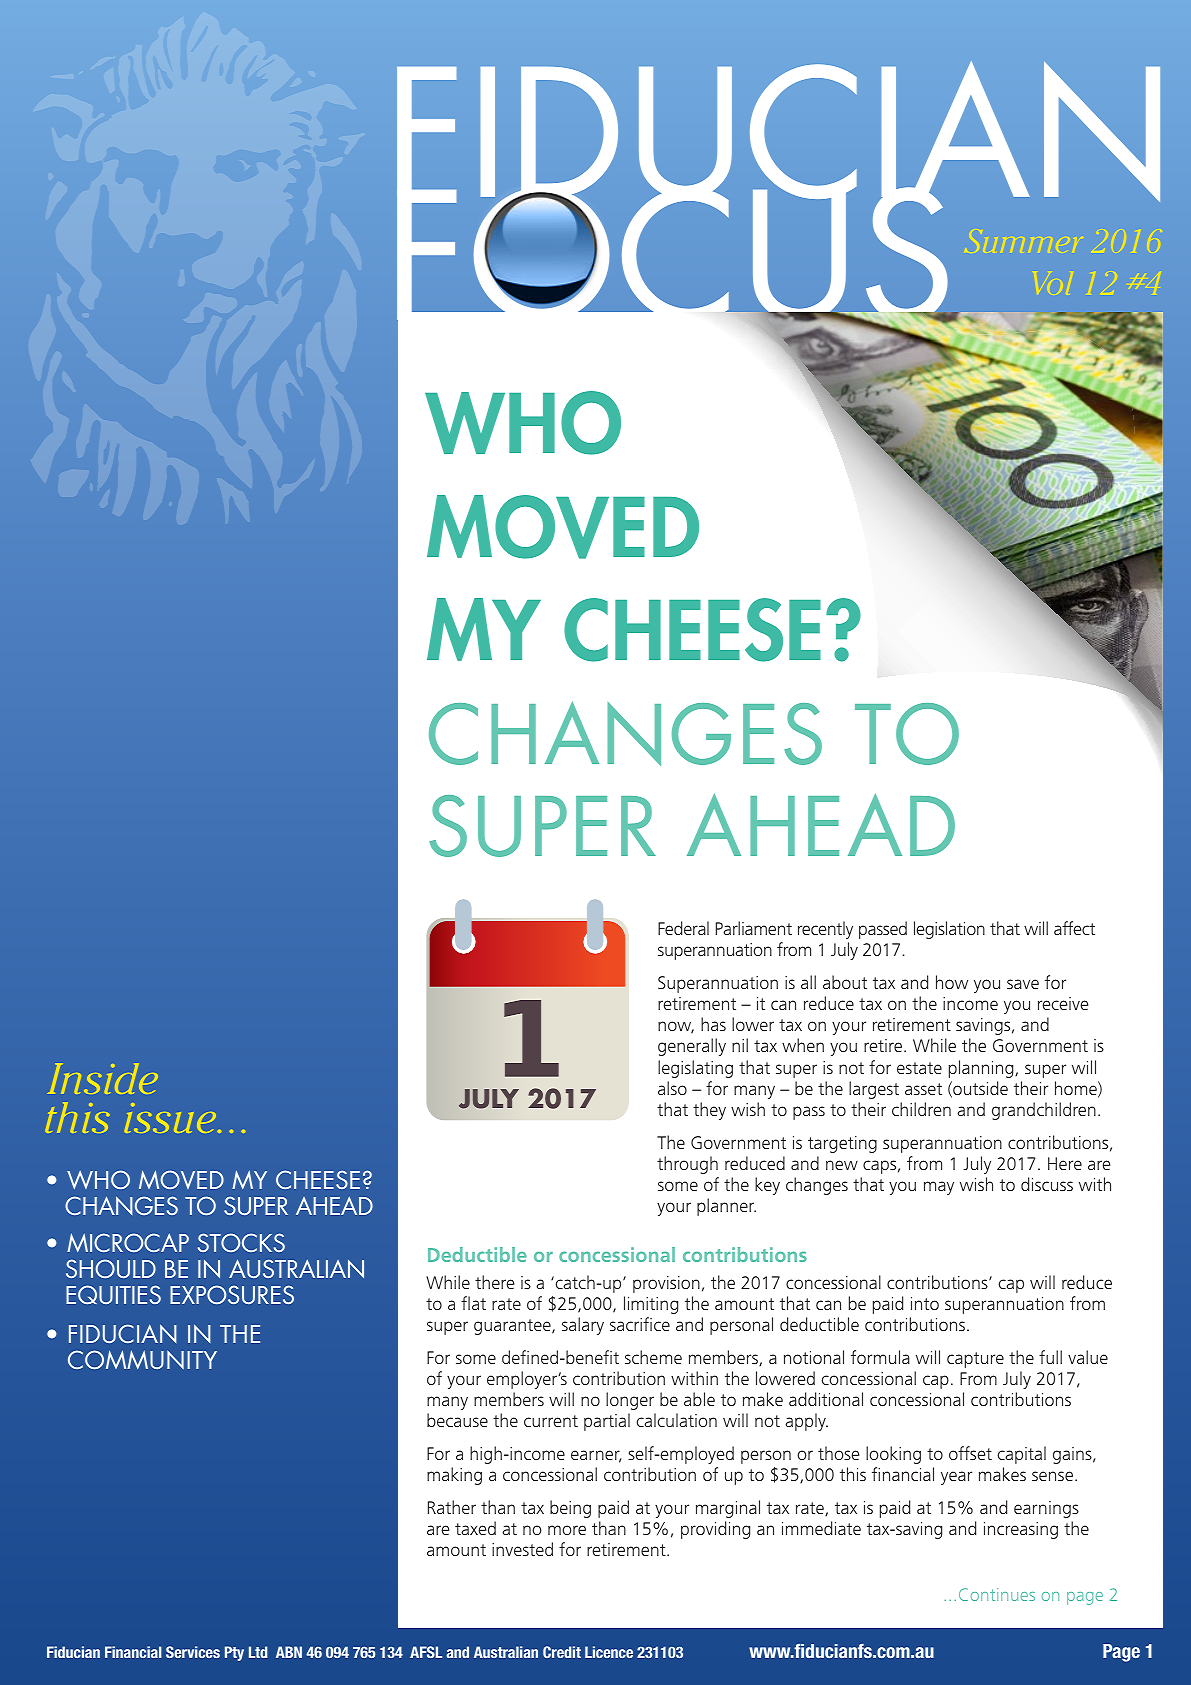  Describe the element at coordinates (103, 1078) in the page. I see `Inside` at that location.
